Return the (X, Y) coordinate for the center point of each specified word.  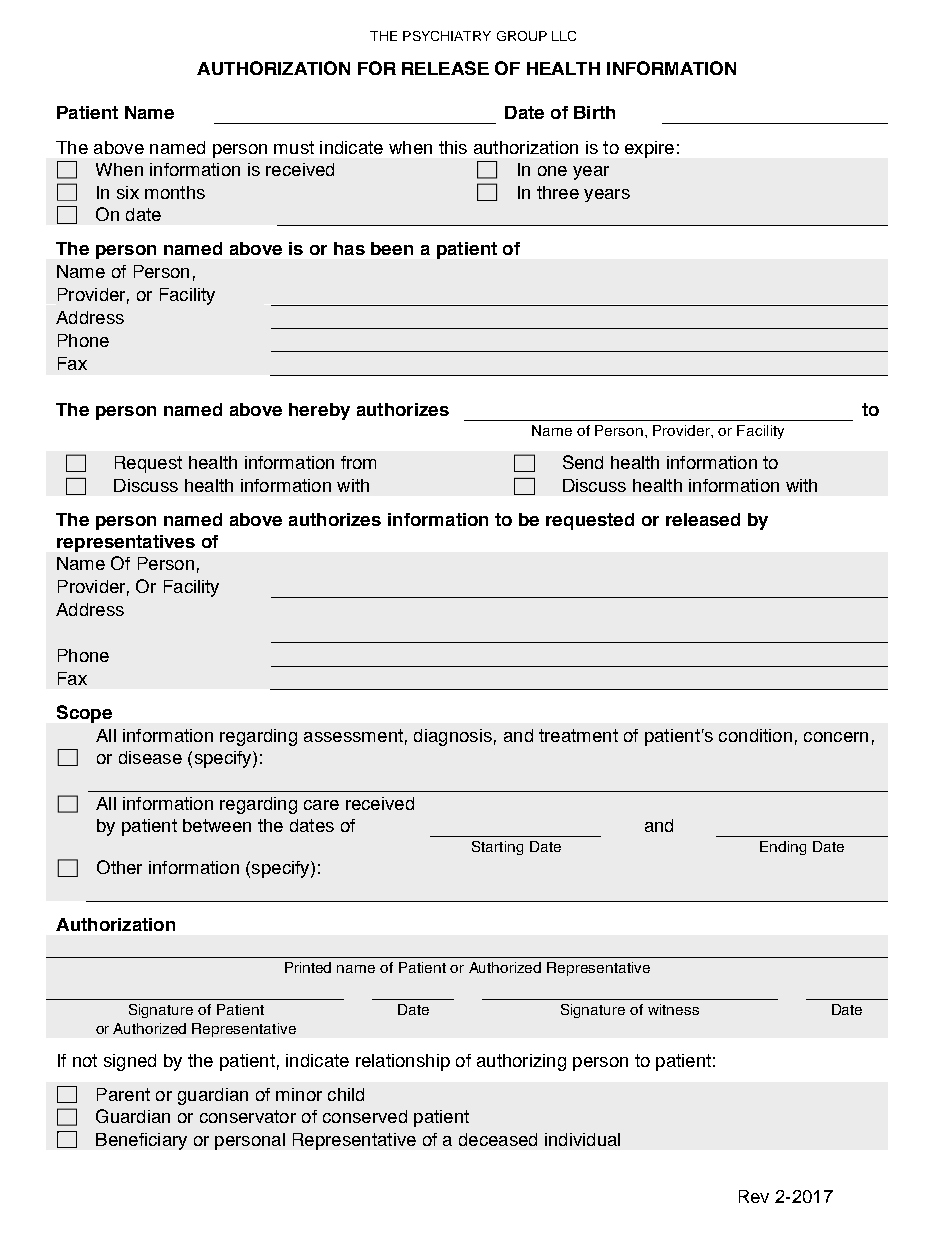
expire (649, 149)
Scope (84, 714)
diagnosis (453, 737)
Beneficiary (141, 1141)
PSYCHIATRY (447, 36)
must (294, 147)
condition (755, 735)
